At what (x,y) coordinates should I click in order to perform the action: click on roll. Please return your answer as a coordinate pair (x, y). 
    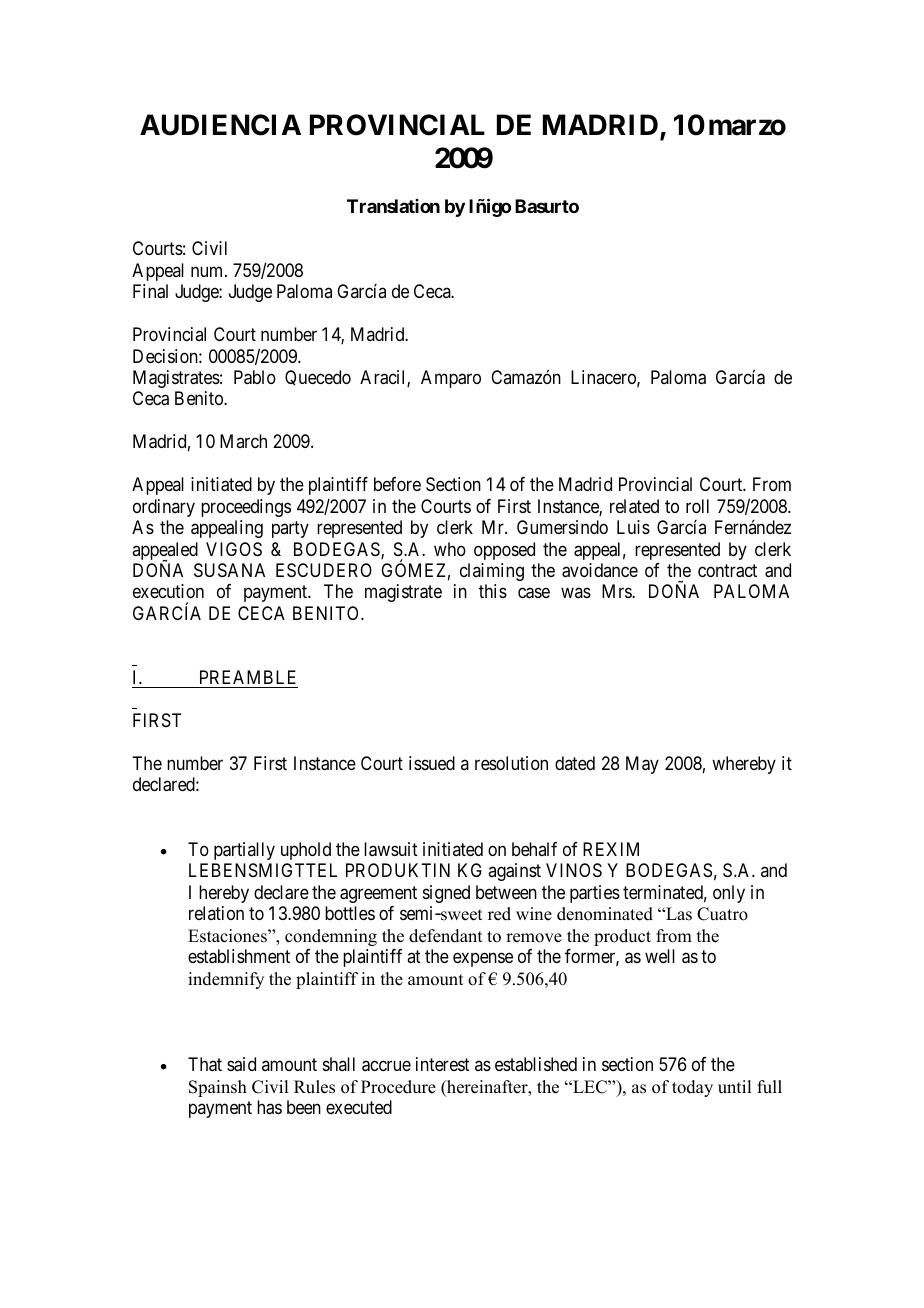
    Looking at the image, I should click on (697, 506).
